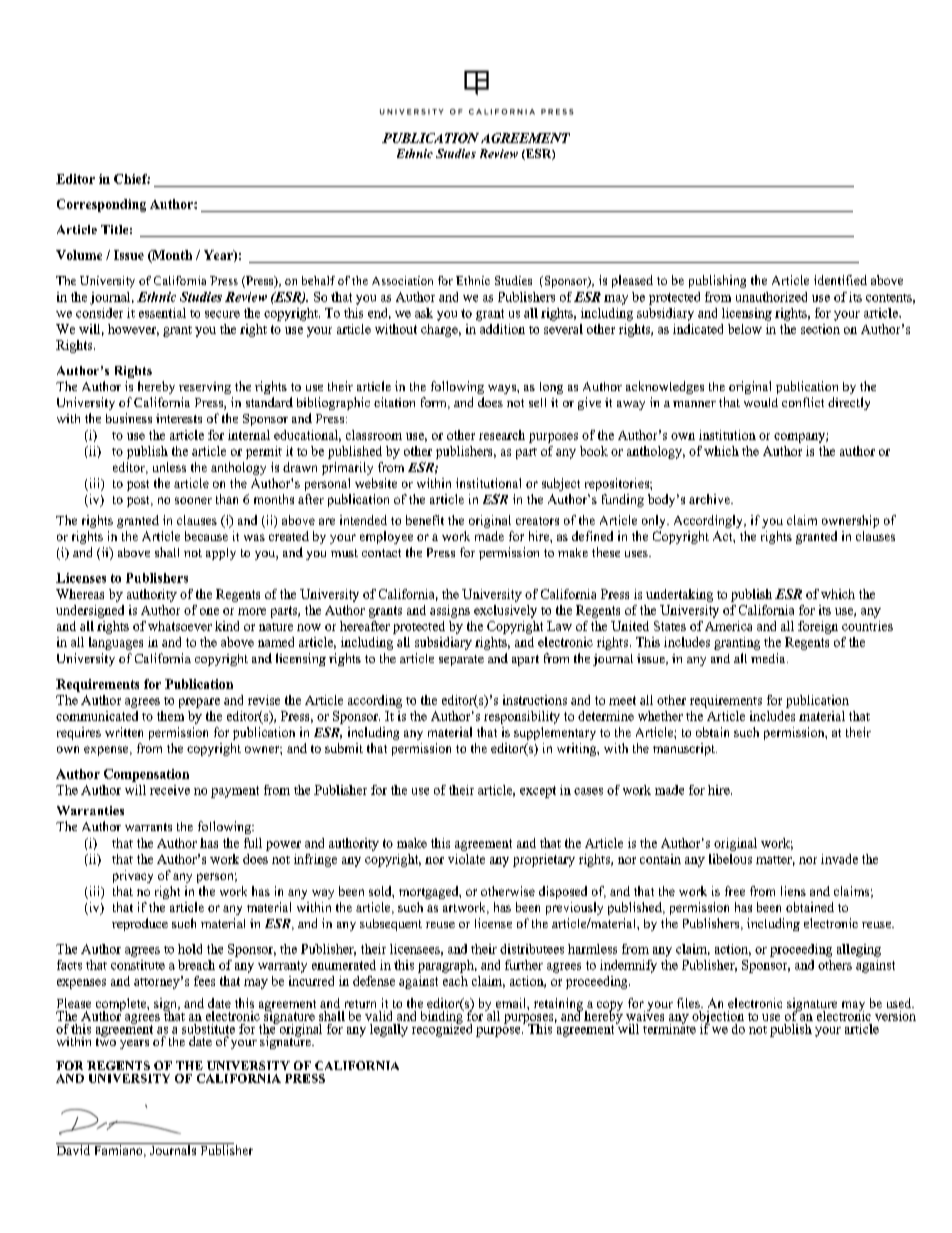  What do you see at coordinates (402, 280) in the document?
I see `Association` at bounding box center [402, 280].
